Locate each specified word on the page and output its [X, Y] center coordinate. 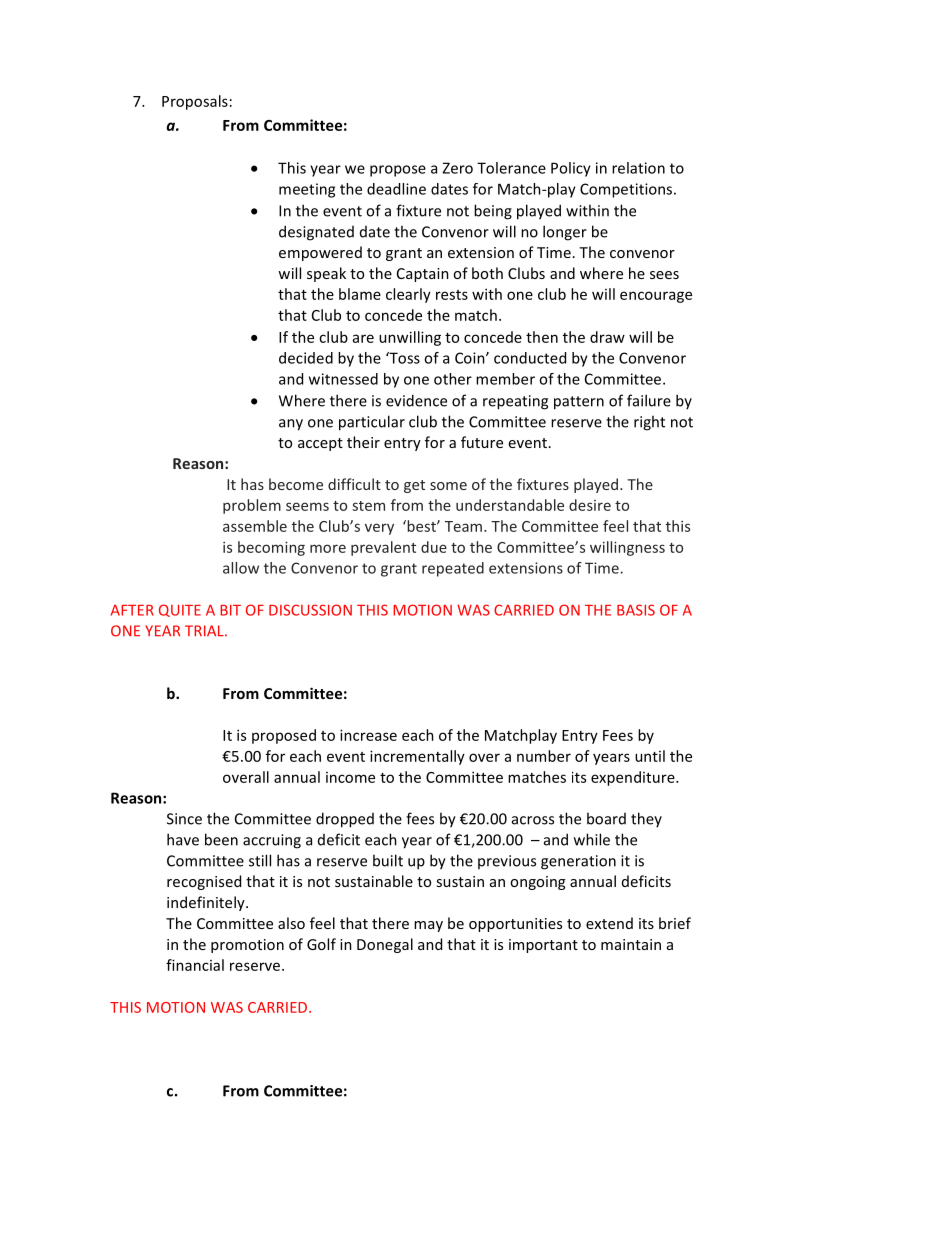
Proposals [195, 102]
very [379, 529]
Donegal [385, 945]
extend [609, 923]
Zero [457, 168]
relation [638, 168]
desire [590, 505]
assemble [255, 526]
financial [195, 965]
